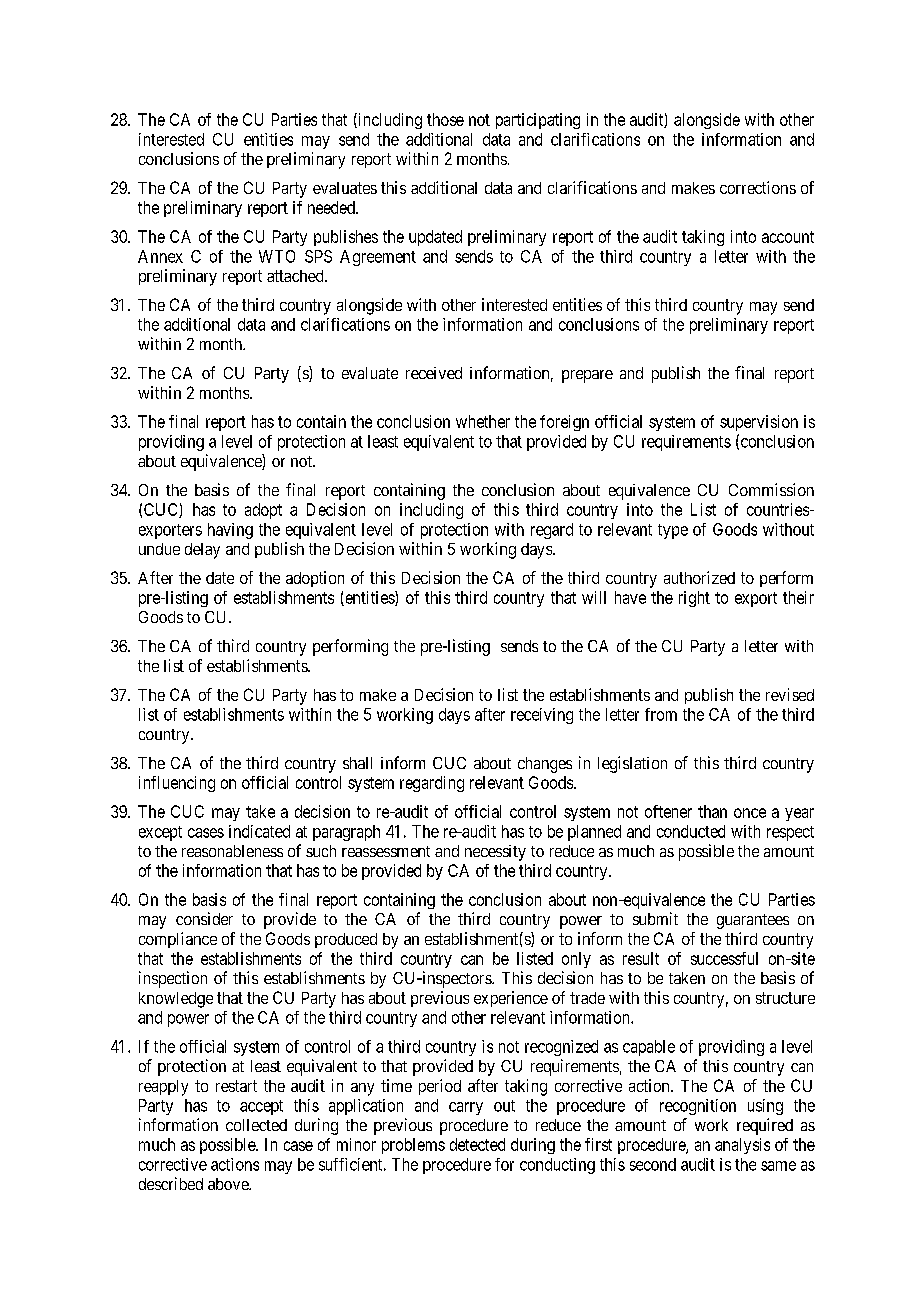 This screenshot has width=924, height=1308. Describe the element at coordinates (694, 599) in the screenshot. I see `right` at that location.
